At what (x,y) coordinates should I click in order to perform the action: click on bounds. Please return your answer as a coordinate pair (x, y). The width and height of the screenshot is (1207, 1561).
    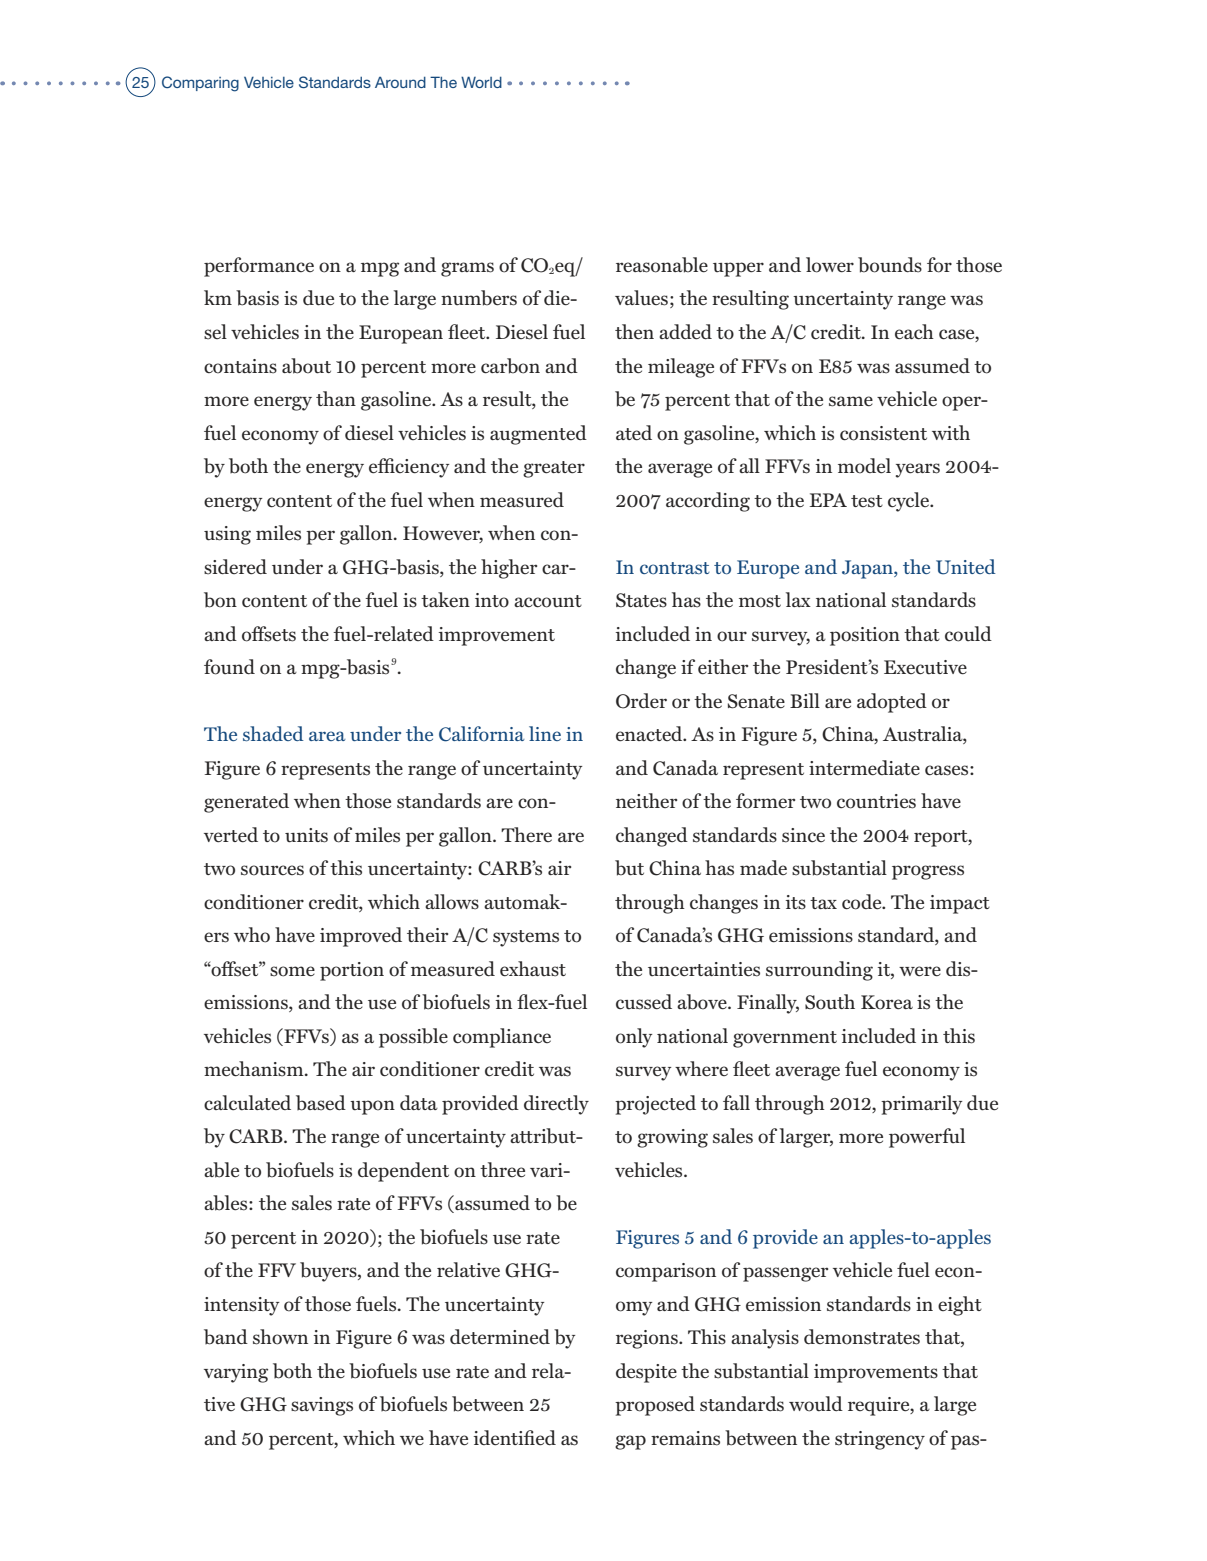
    Looking at the image, I should click on (890, 265).
